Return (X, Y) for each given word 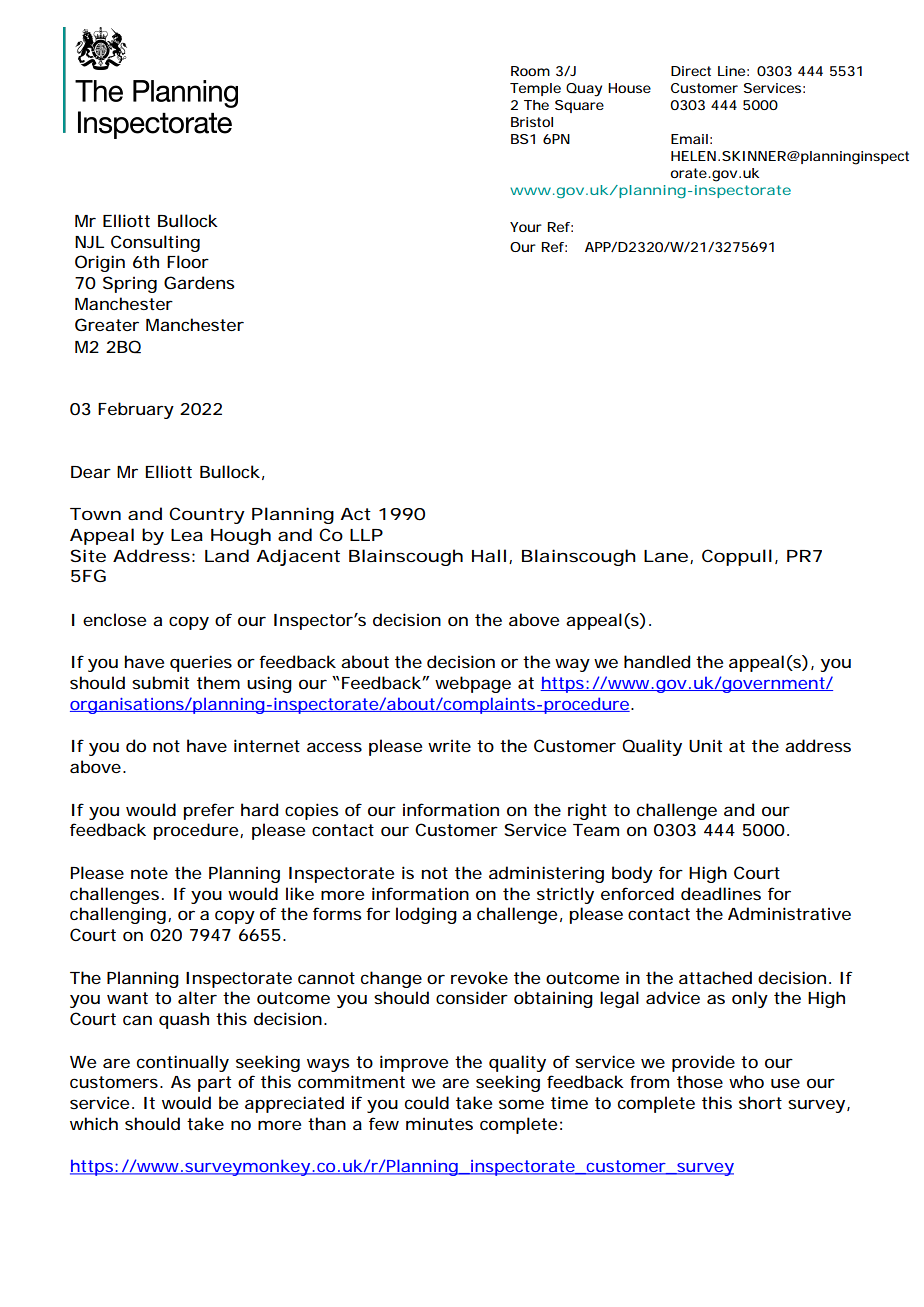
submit (160, 682)
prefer (208, 811)
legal (619, 999)
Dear (91, 472)
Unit (705, 746)
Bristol (532, 122)
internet (267, 745)
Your (526, 227)
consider (472, 997)
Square (579, 106)
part (214, 1084)
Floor (188, 261)
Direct (691, 71)
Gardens (199, 282)
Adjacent (298, 557)
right (587, 811)
